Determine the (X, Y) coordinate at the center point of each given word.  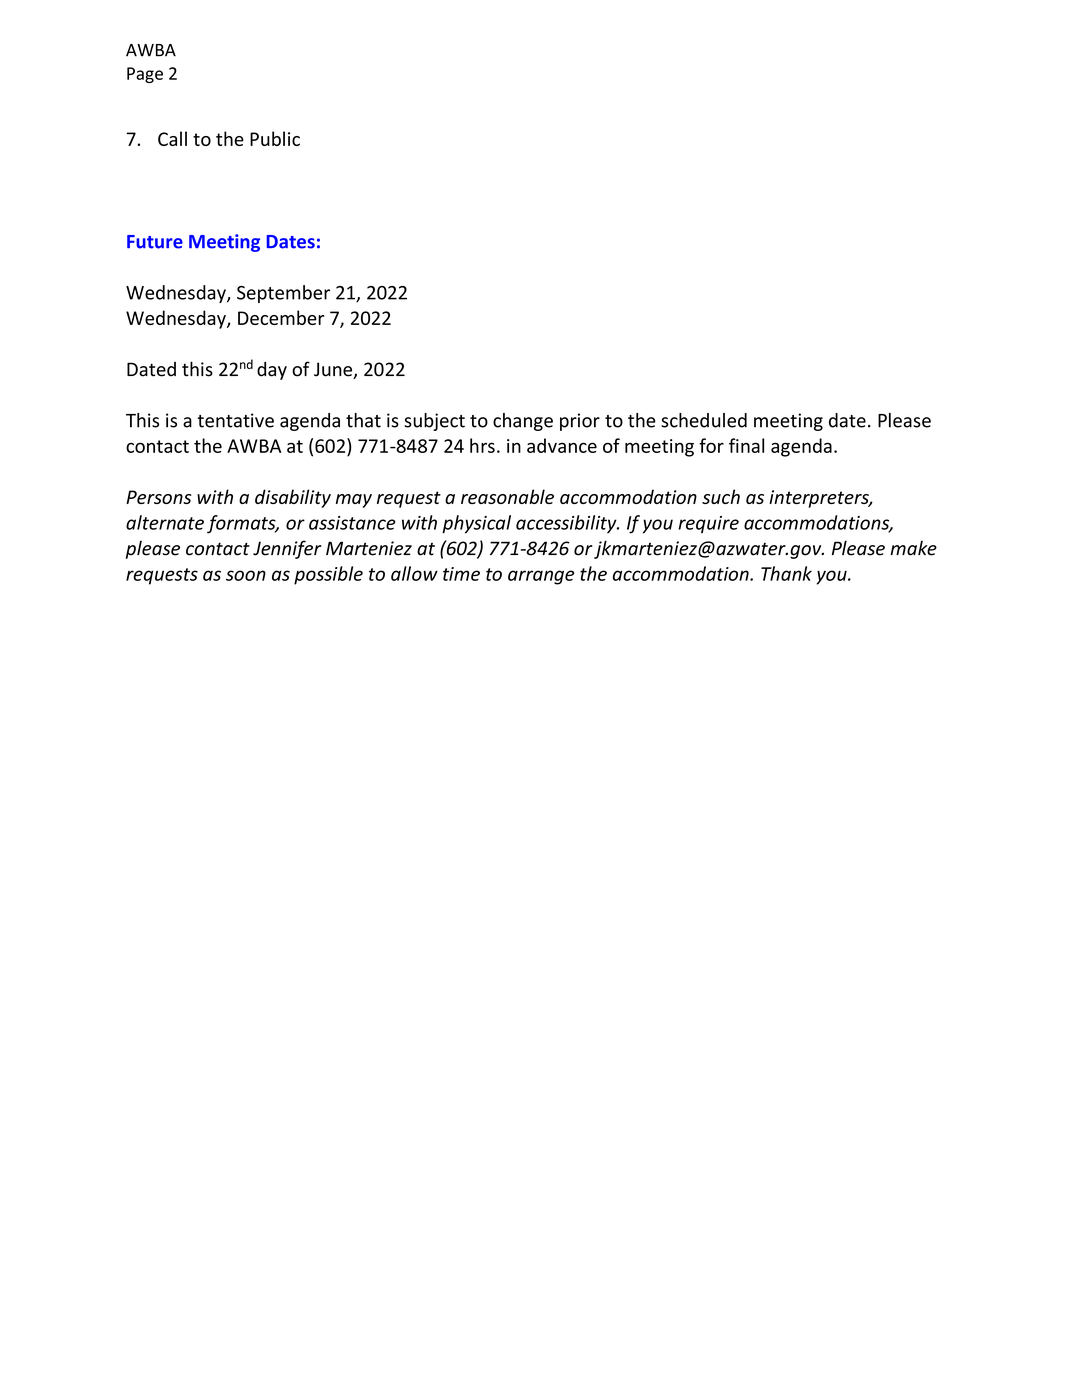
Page (145, 75)
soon (246, 575)
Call (172, 138)
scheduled (704, 420)
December (281, 317)
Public (275, 138)
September (283, 294)
